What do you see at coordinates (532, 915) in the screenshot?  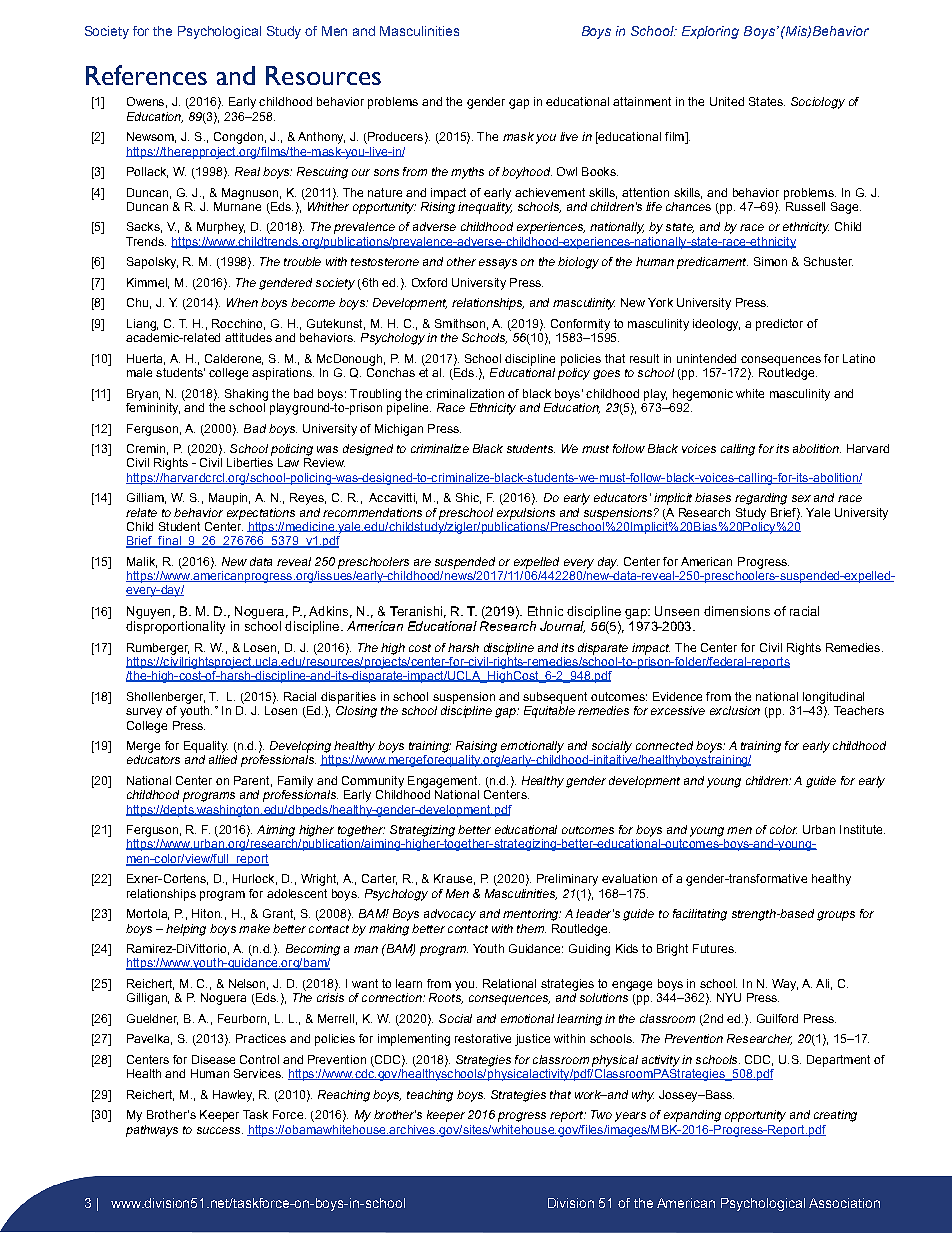 I see `mentoring` at bounding box center [532, 915].
